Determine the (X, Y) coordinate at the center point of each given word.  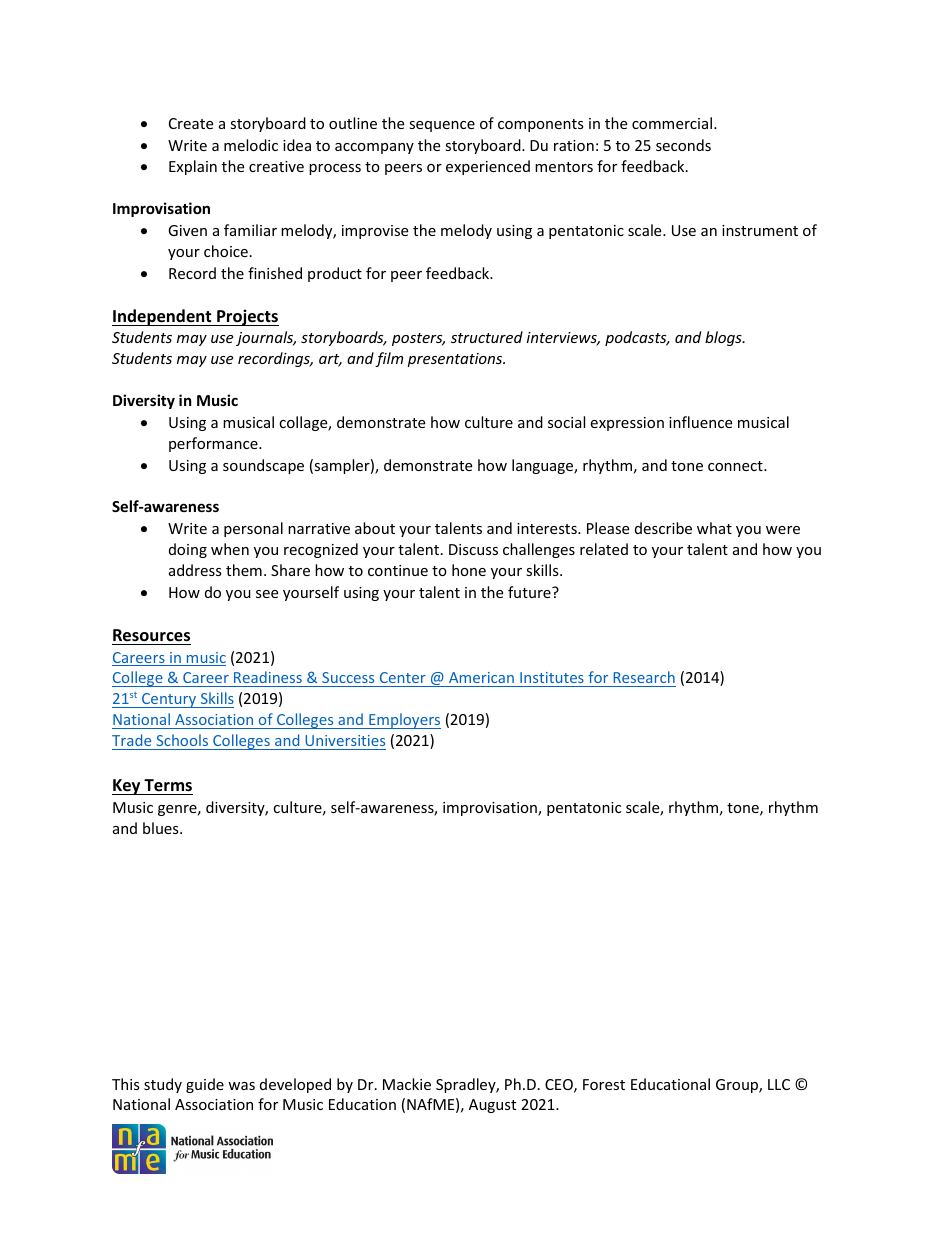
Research (644, 677)
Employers (404, 721)
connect (736, 466)
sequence (442, 126)
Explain (193, 167)
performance (214, 444)
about (375, 528)
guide (205, 1085)
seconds (683, 145)
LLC (779, 1084)
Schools (182, 740)
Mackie (407, 1084)
